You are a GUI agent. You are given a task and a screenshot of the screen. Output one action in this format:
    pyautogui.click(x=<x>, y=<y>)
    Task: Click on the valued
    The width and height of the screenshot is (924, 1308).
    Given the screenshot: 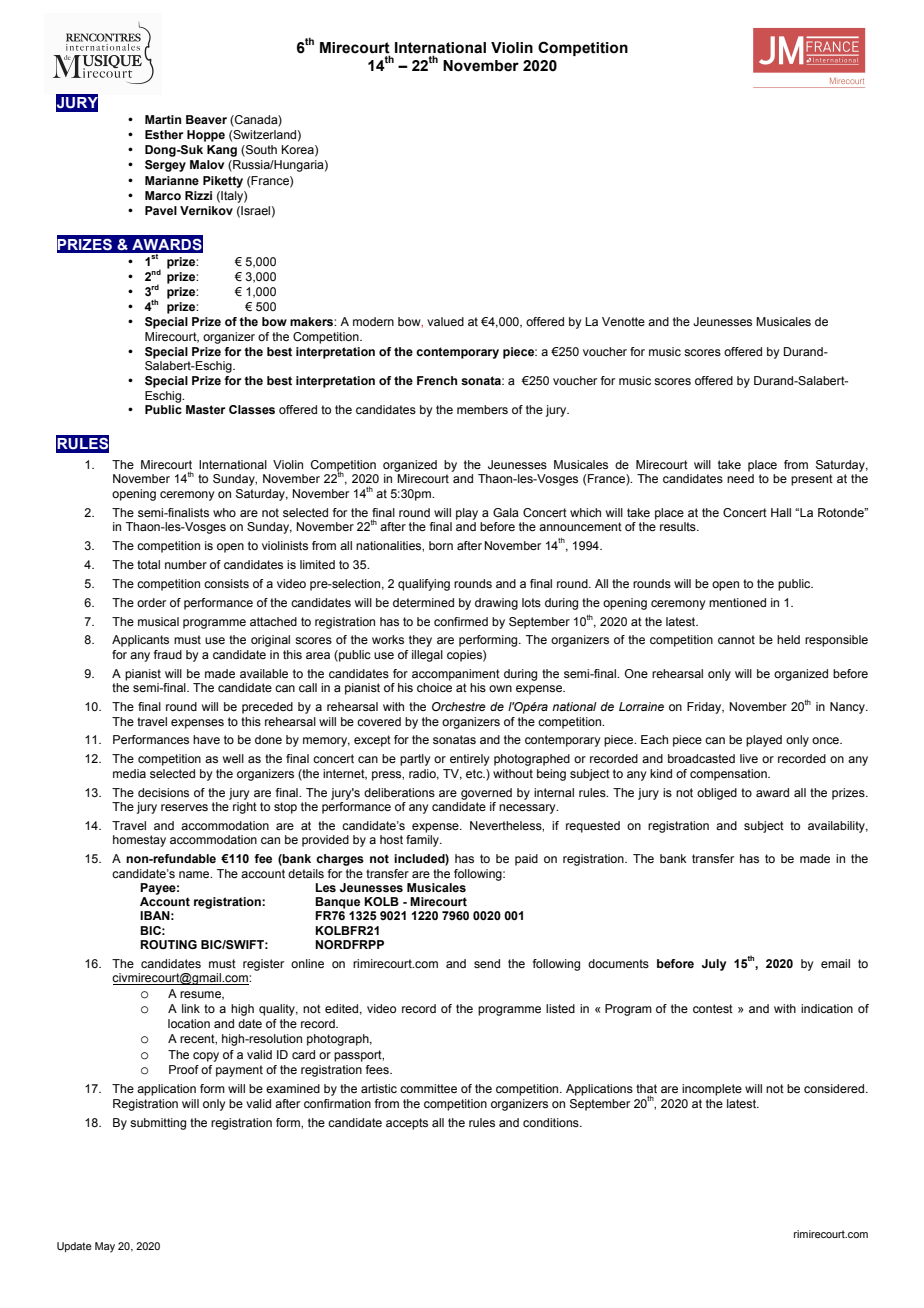 What is the action you would take?
    pyautogui.click(x=445, y=321)
